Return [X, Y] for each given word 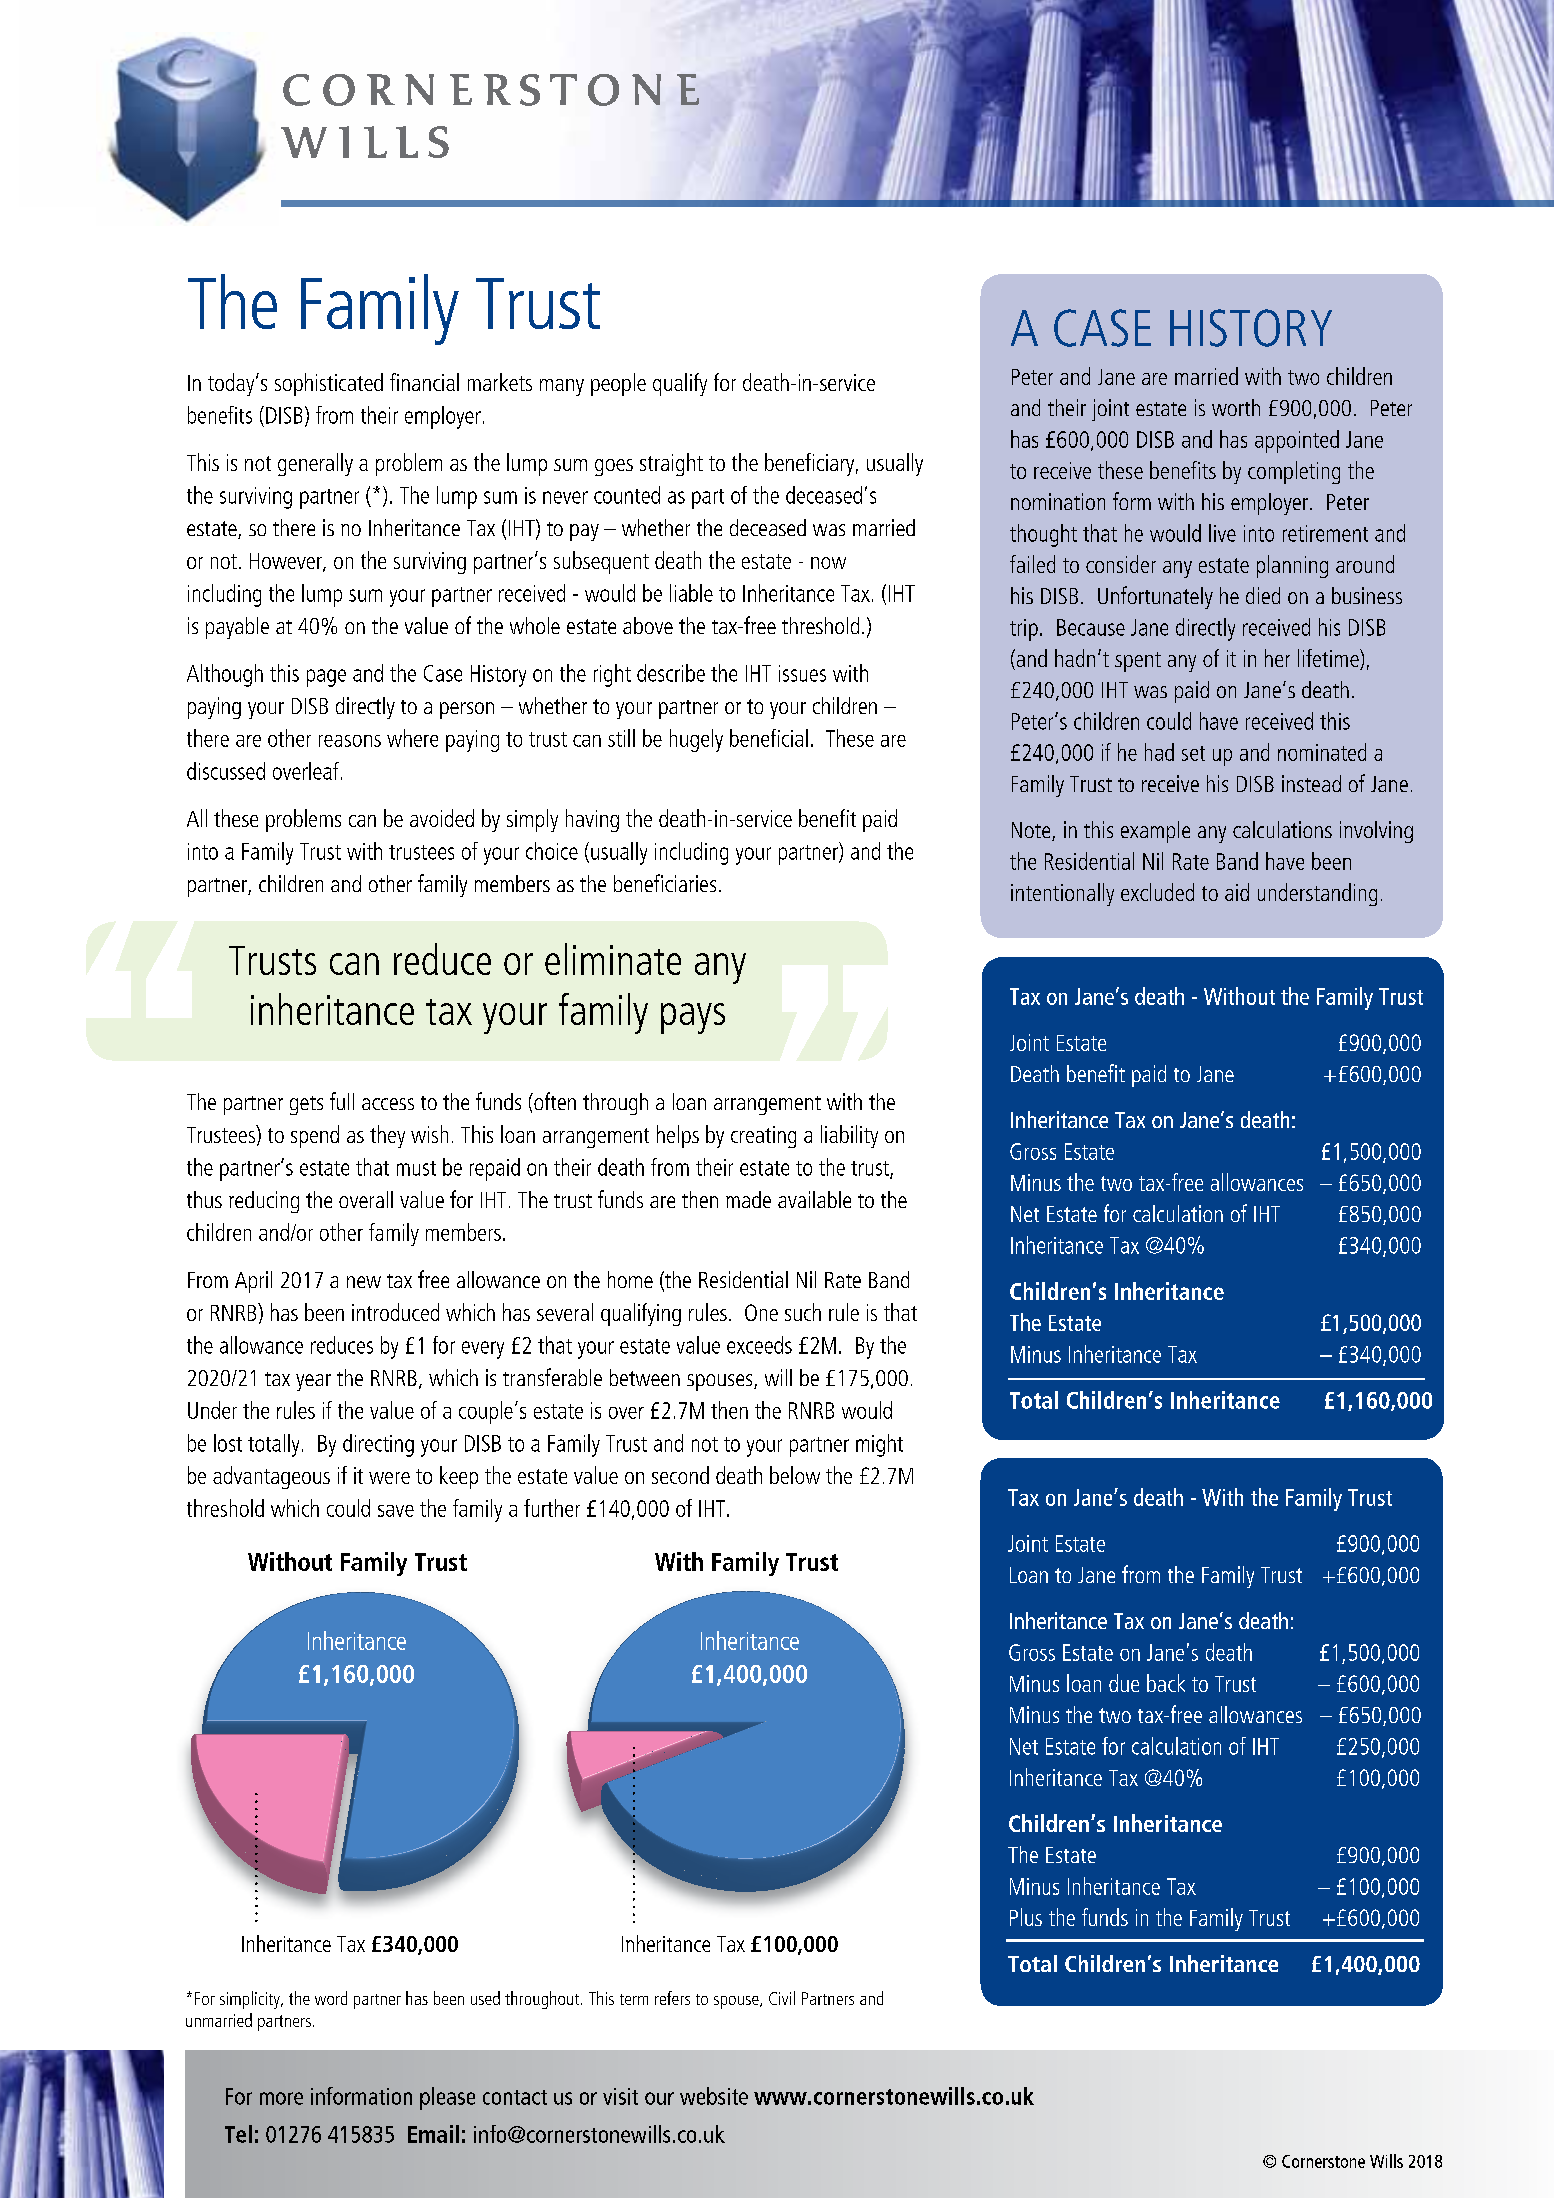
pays [693, 1018]
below [795, 1475]
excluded [1157, 892]
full [342, 1101]
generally [315, 464]
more [281, 2098]
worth [1236, 407]
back [1166, 1683]
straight [671, 464]
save [396, 1511]
